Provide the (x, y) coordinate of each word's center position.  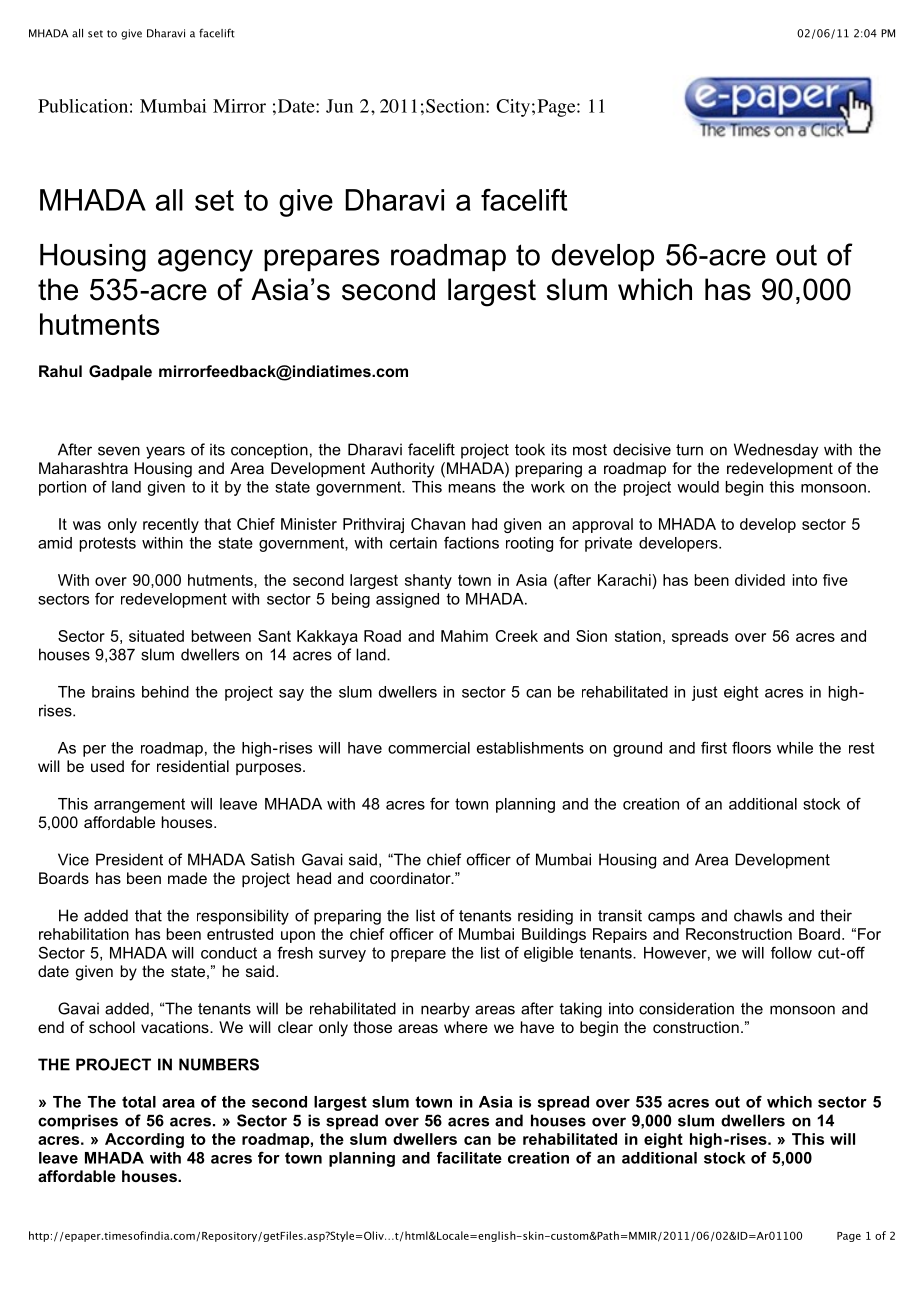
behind (165, 692)
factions (471, 542)
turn (689, 450)
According (144, 1140)
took (530, 449)
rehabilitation (84, 934)
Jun (339, 106)
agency (205, 260)
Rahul (60, 371)
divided (760, 580)
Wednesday (776, 451)
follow (791, 952)
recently (171, 525)
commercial (429, 748)
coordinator (411, 878)
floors (751, 747)
